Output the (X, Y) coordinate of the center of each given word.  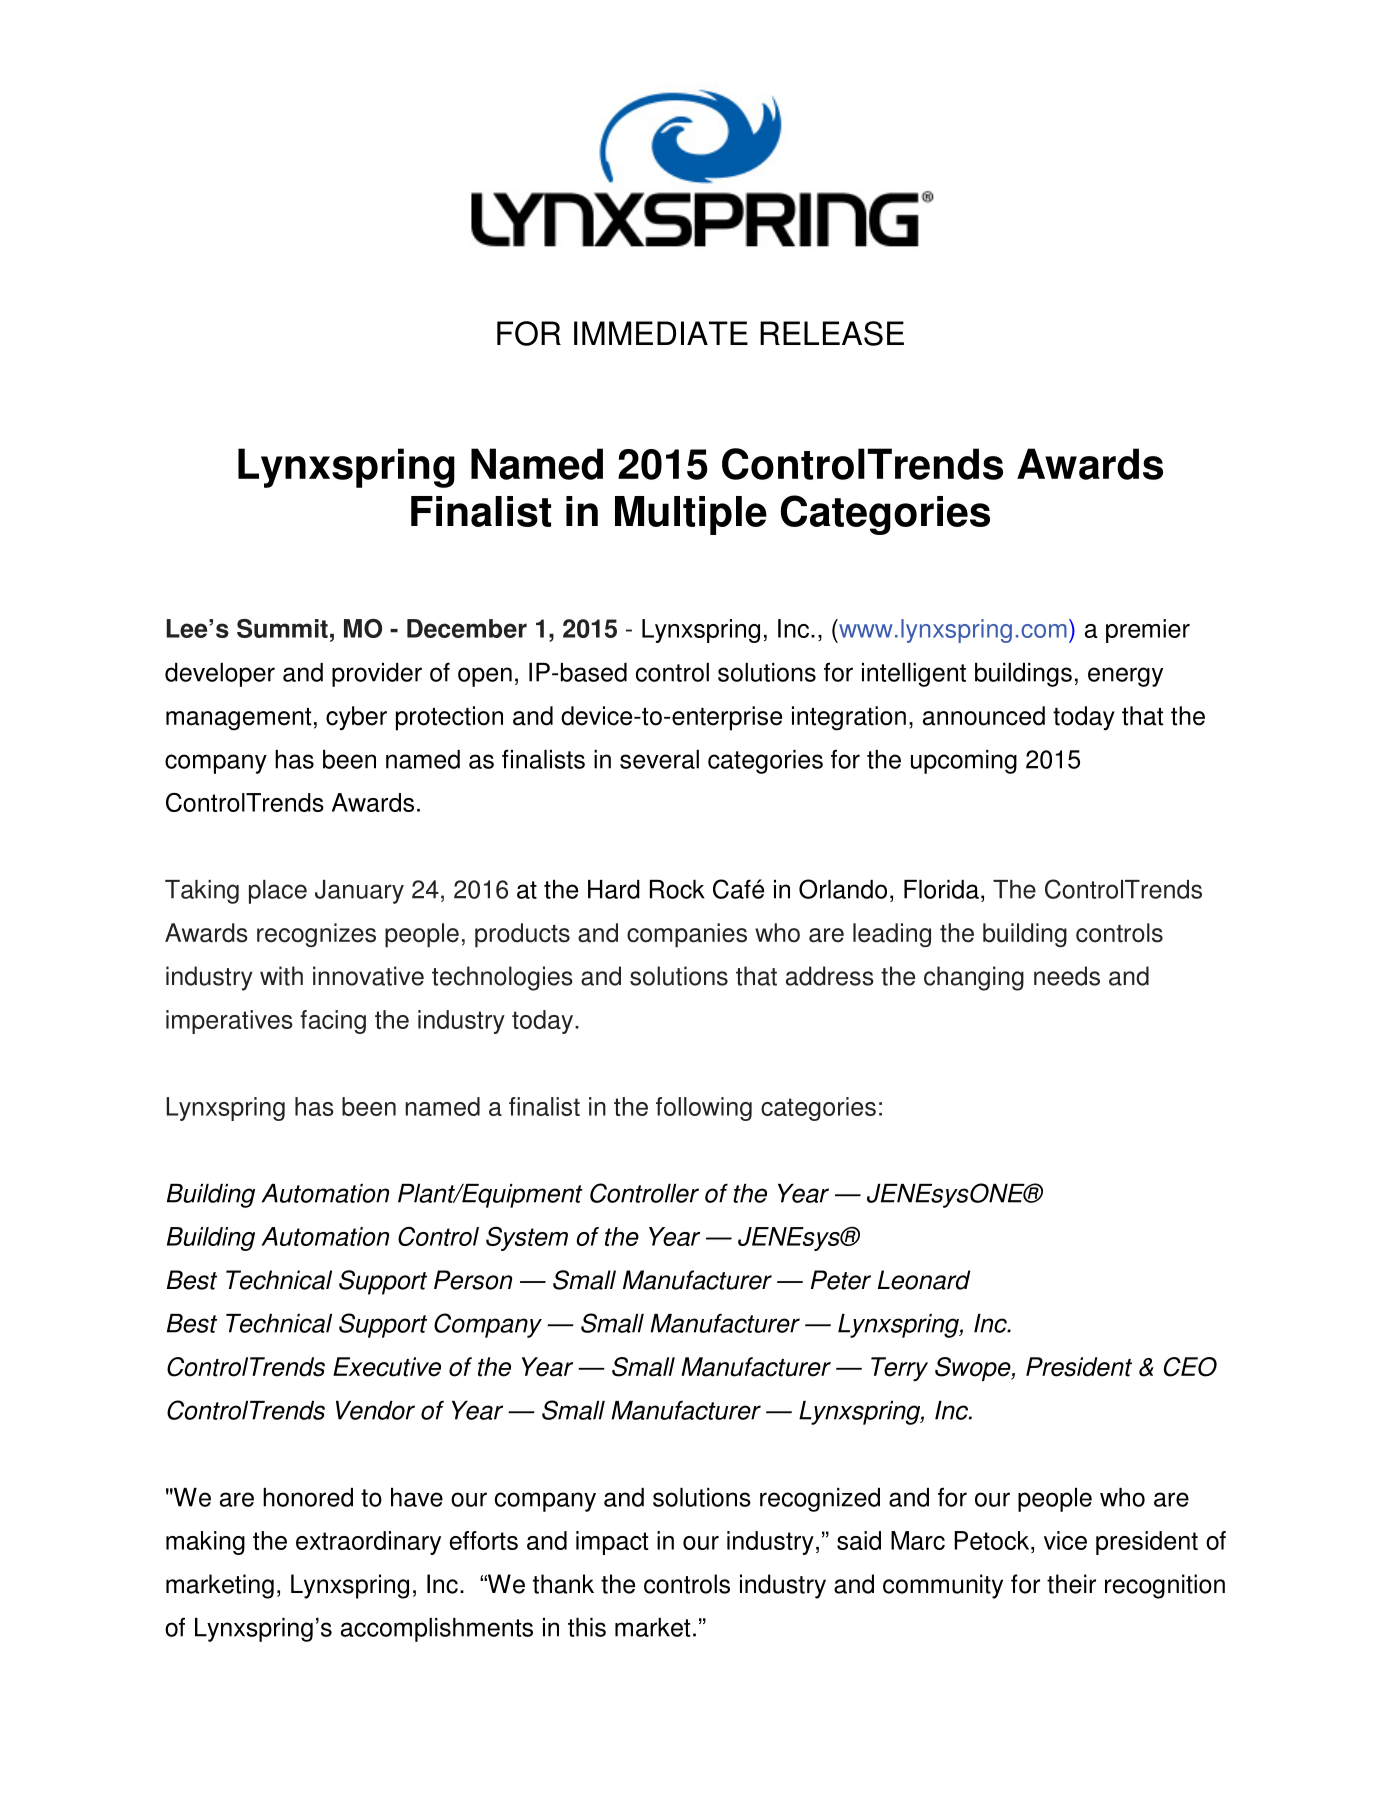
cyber (356, 718)
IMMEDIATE (661, 333)
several (659, 759)
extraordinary (368, 1543)
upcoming (964, 762)
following (704, 1109)
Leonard (924, 1280)
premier (1148, 631)
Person (473, 1280)
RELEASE (832, 333)
